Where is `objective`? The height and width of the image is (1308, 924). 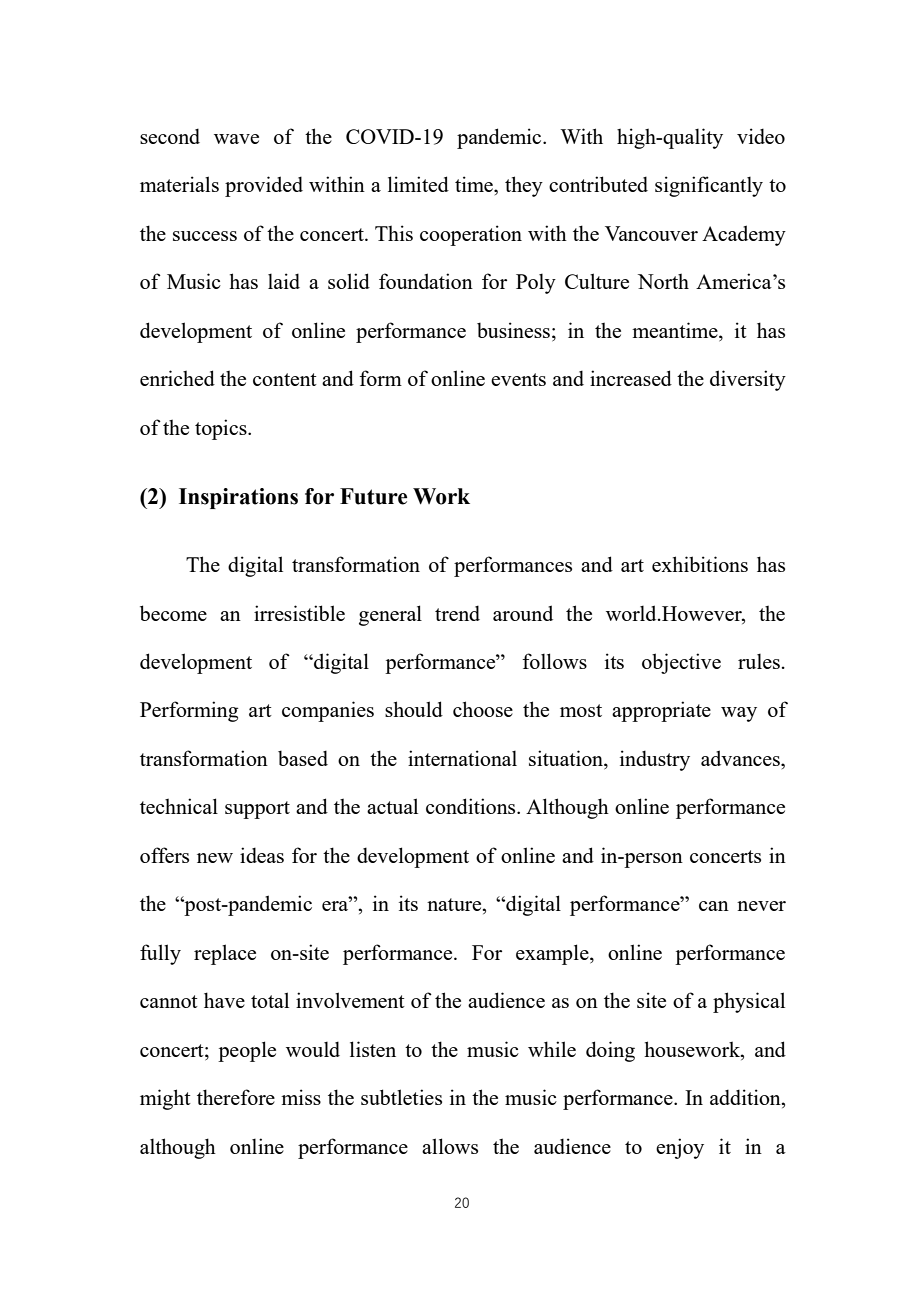
objective is located at coordinates (681, 663).
